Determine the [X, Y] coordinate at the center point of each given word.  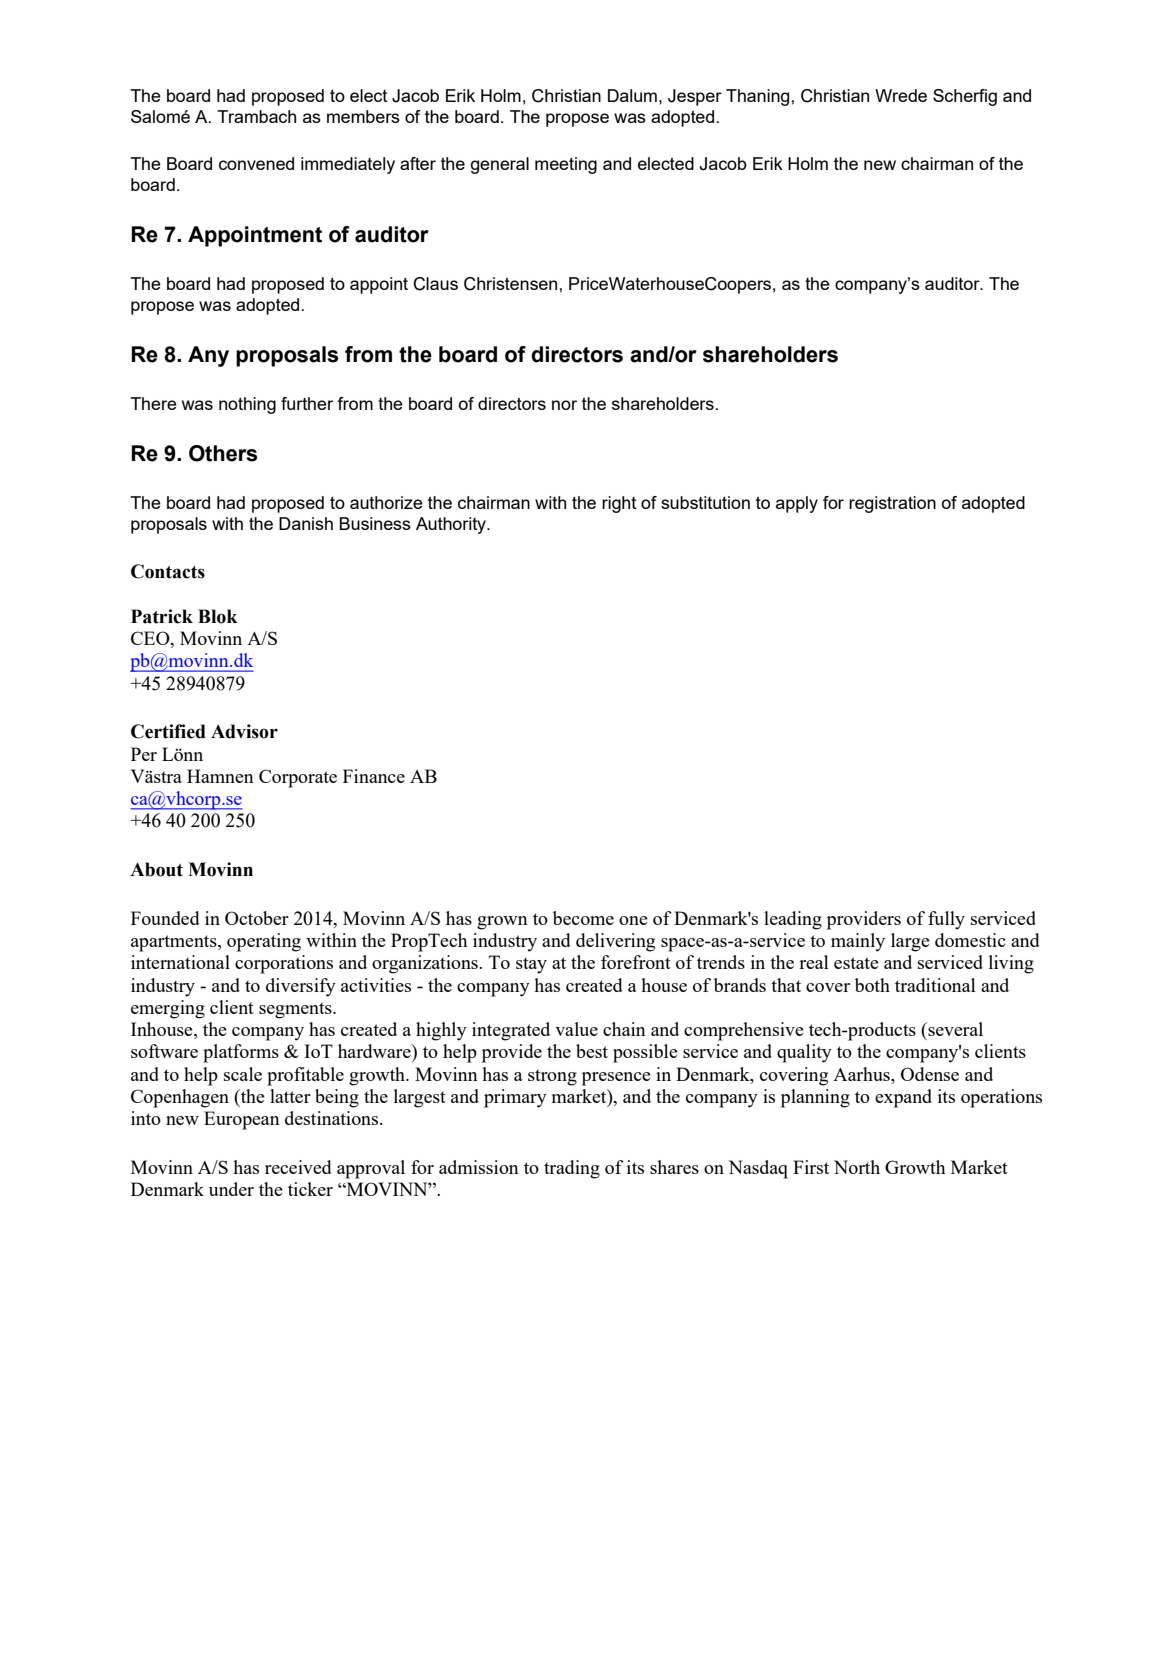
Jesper [695, 97]
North [857, 1167]
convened [256, 163]
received [298, 1167]
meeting [566, 165]
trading [572, 1169]
